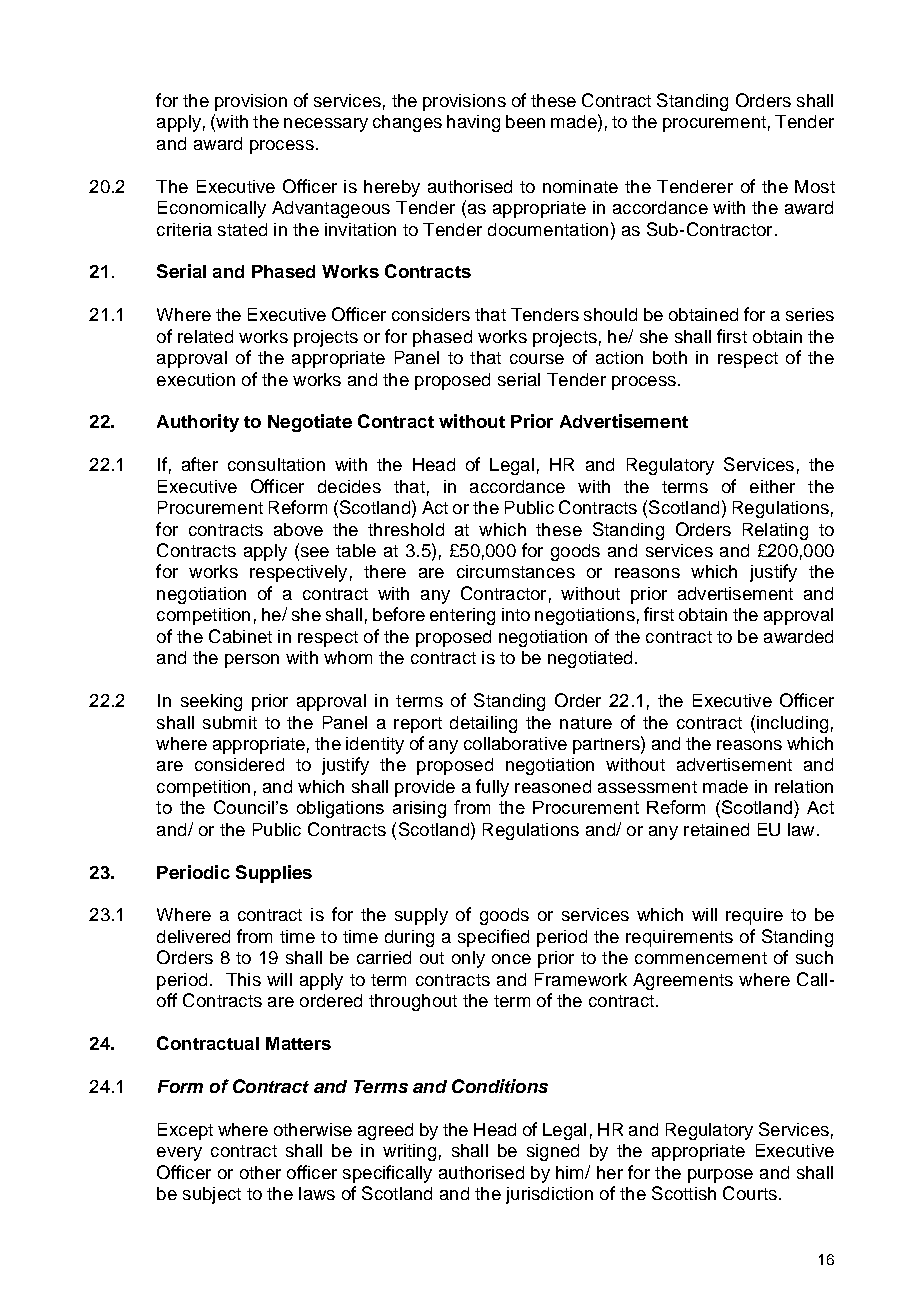  Describe the element at coordinates (473, 123) in the screenshot. I see `having` at that location.
